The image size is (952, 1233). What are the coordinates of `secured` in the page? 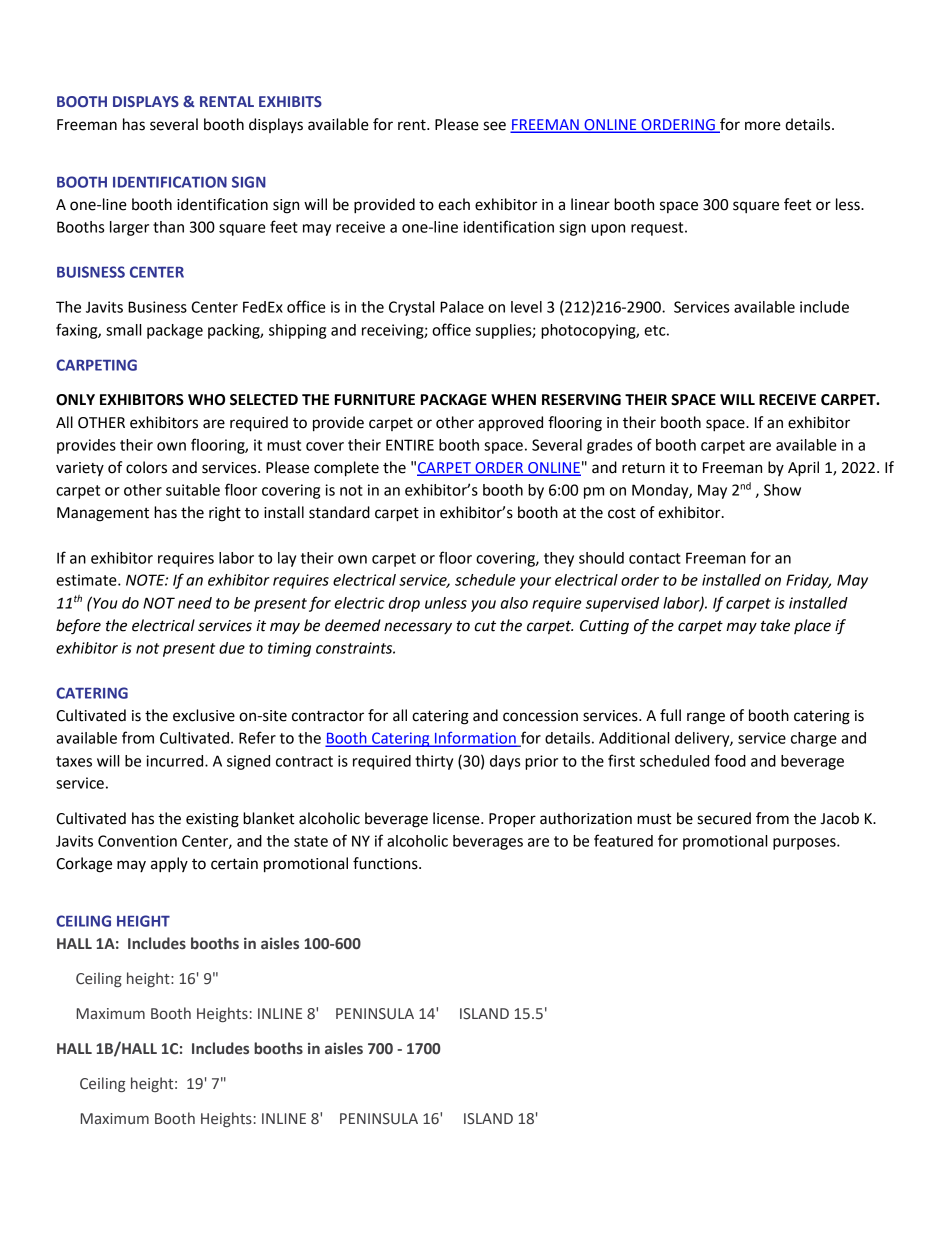 It's located at (724, 818).
